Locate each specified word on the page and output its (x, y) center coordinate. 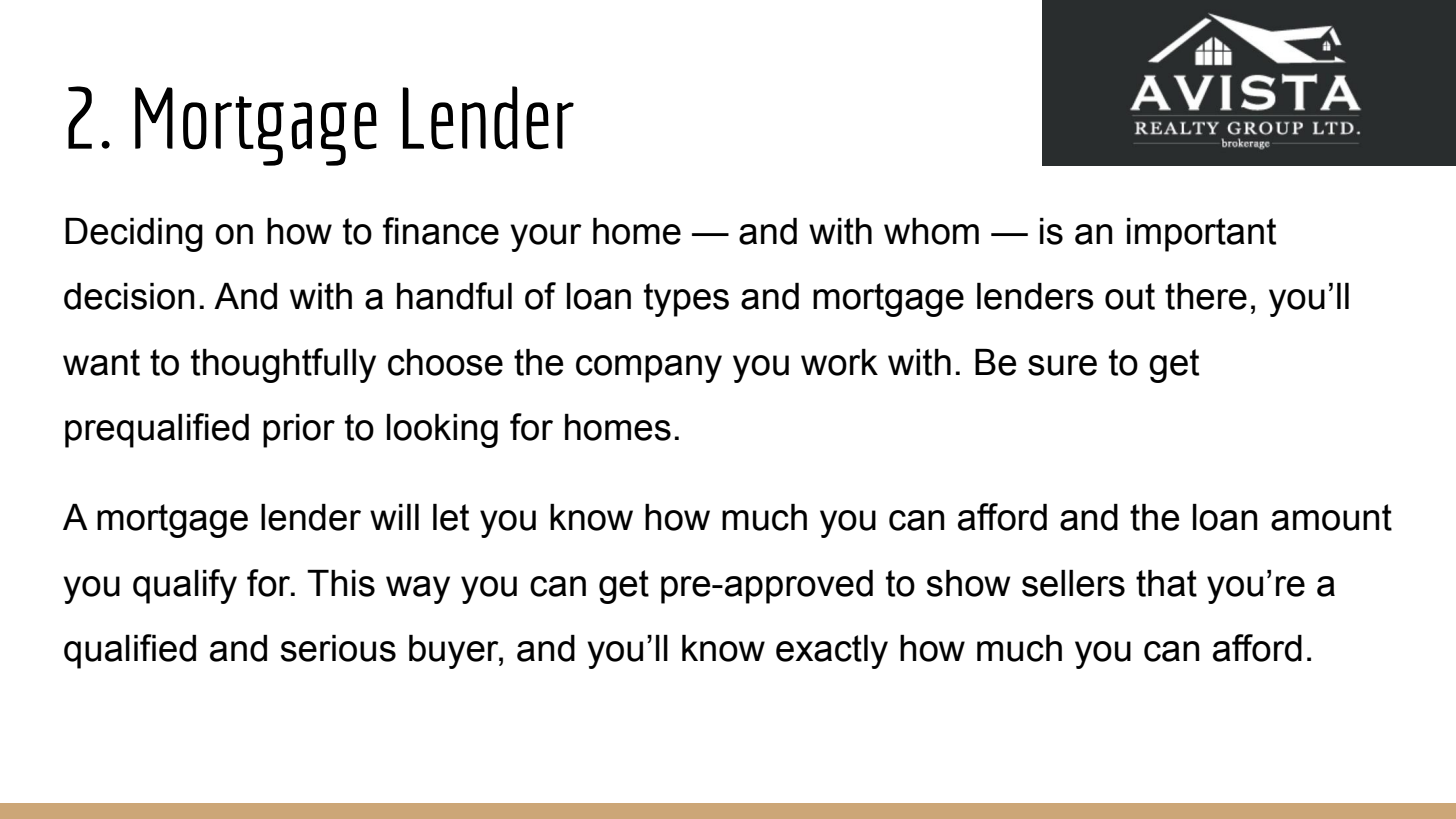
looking (442, 431)
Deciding (134, 235)
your (546, 238)
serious (338, 648)
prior (299, 431)
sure (1062, 365)
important (1201, 235)
